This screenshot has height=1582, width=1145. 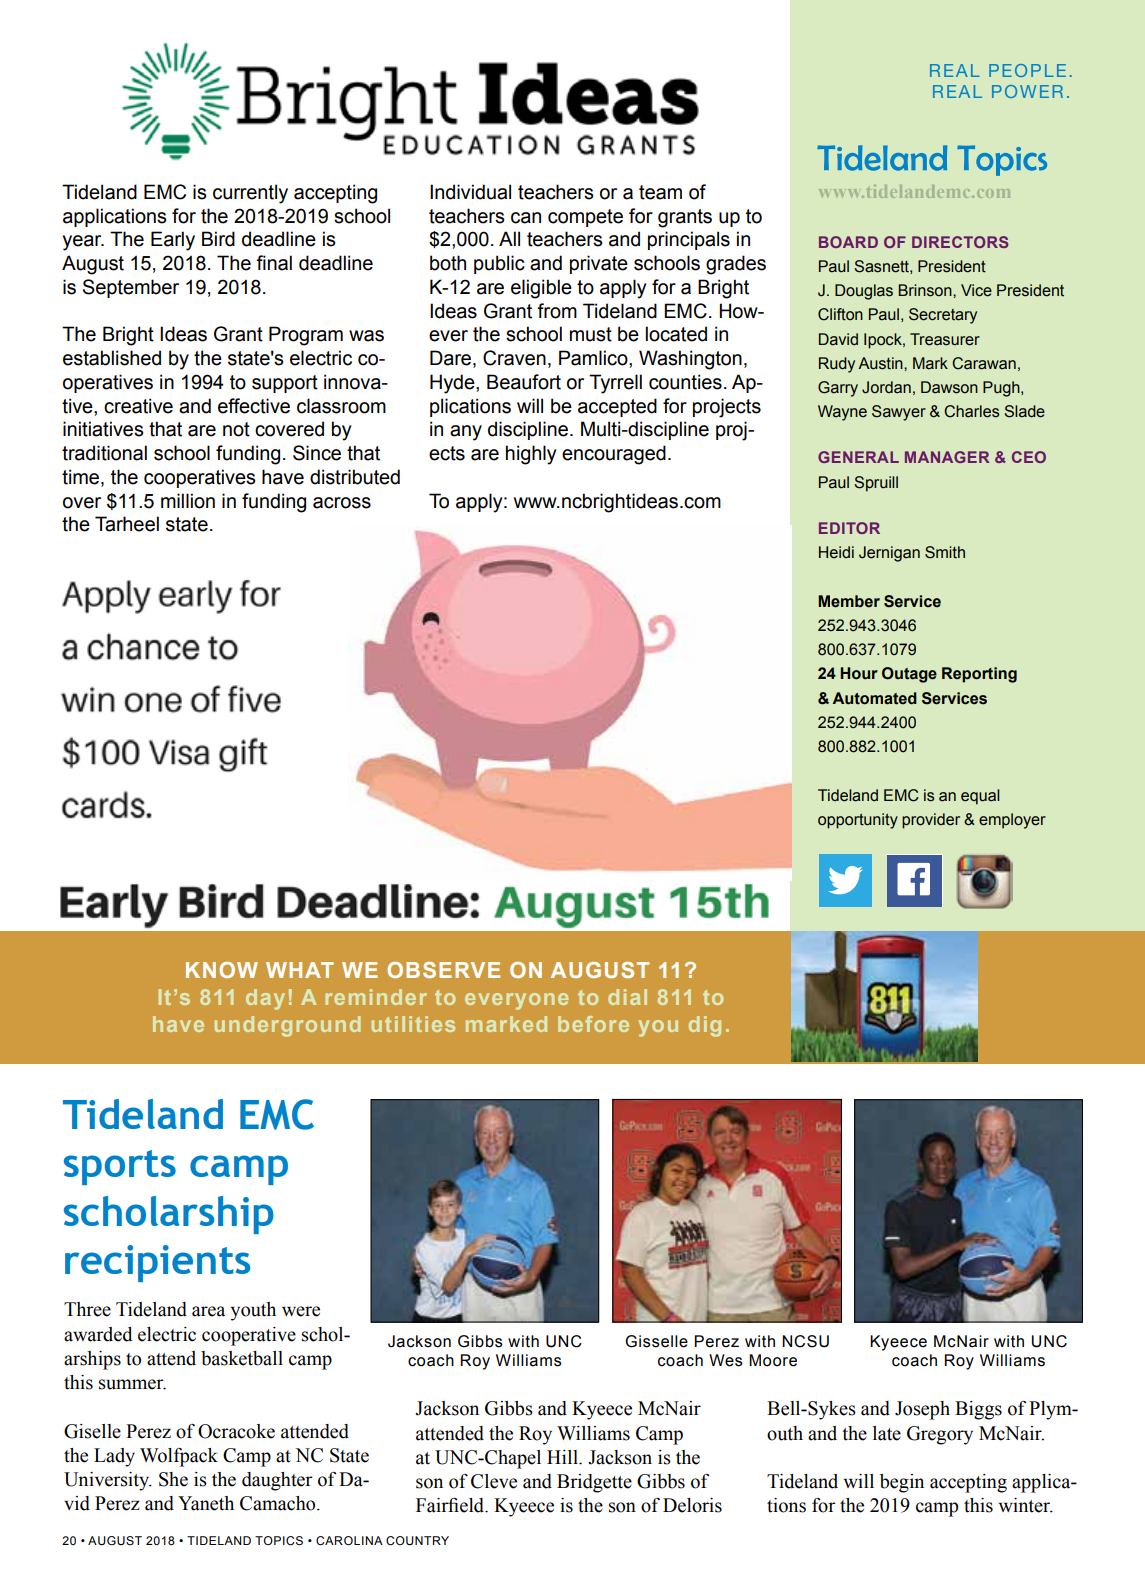 What do you see at coordinates (931, 821) in the screenshot?
I see `provider` at bounding box center [931, 821].
